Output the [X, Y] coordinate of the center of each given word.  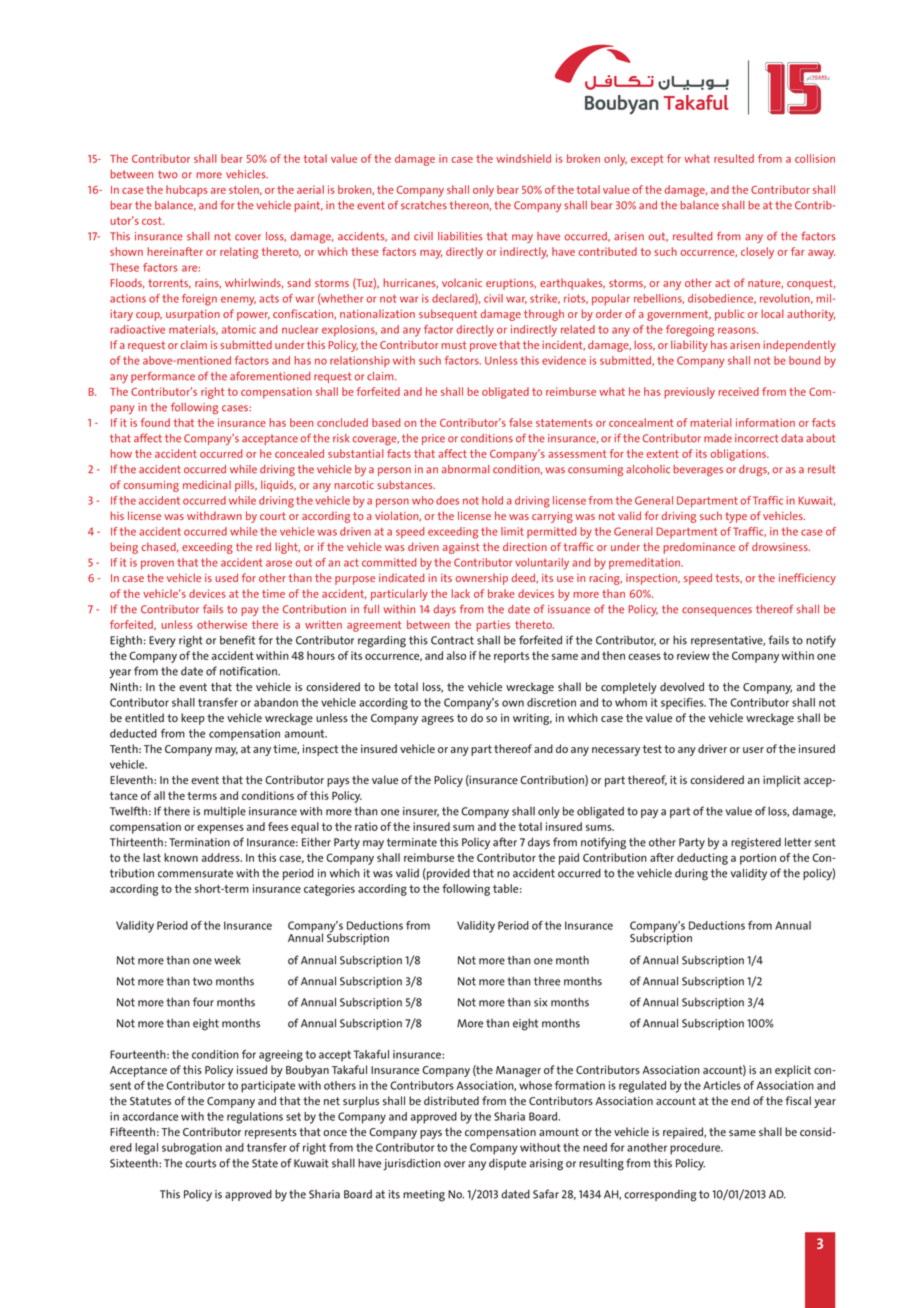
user [753, 750]
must [453, 345]
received [738, 391]
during [691, 874]
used [226, 577]
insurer [421, 812]
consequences [717, 611]
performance [163, 377]
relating [239, 253]
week [227, 960]
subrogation [192, 1149]
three [547, 981]
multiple [225, 812]
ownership [481, 579]
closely [757, 253]
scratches [424, 205]
